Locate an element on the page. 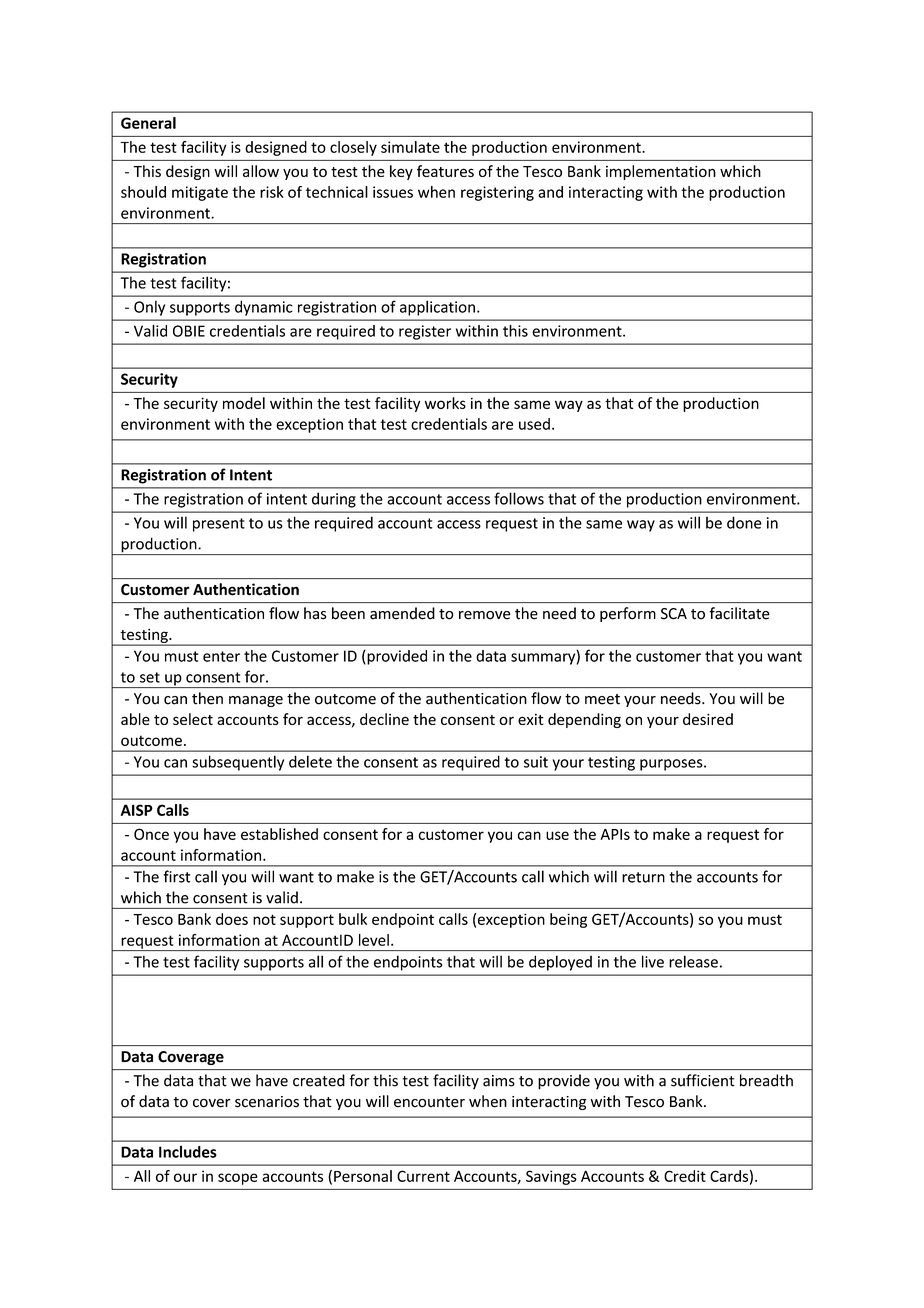 This document has width=924, height=1308. mitigate is located at coordinates (200, 193).
